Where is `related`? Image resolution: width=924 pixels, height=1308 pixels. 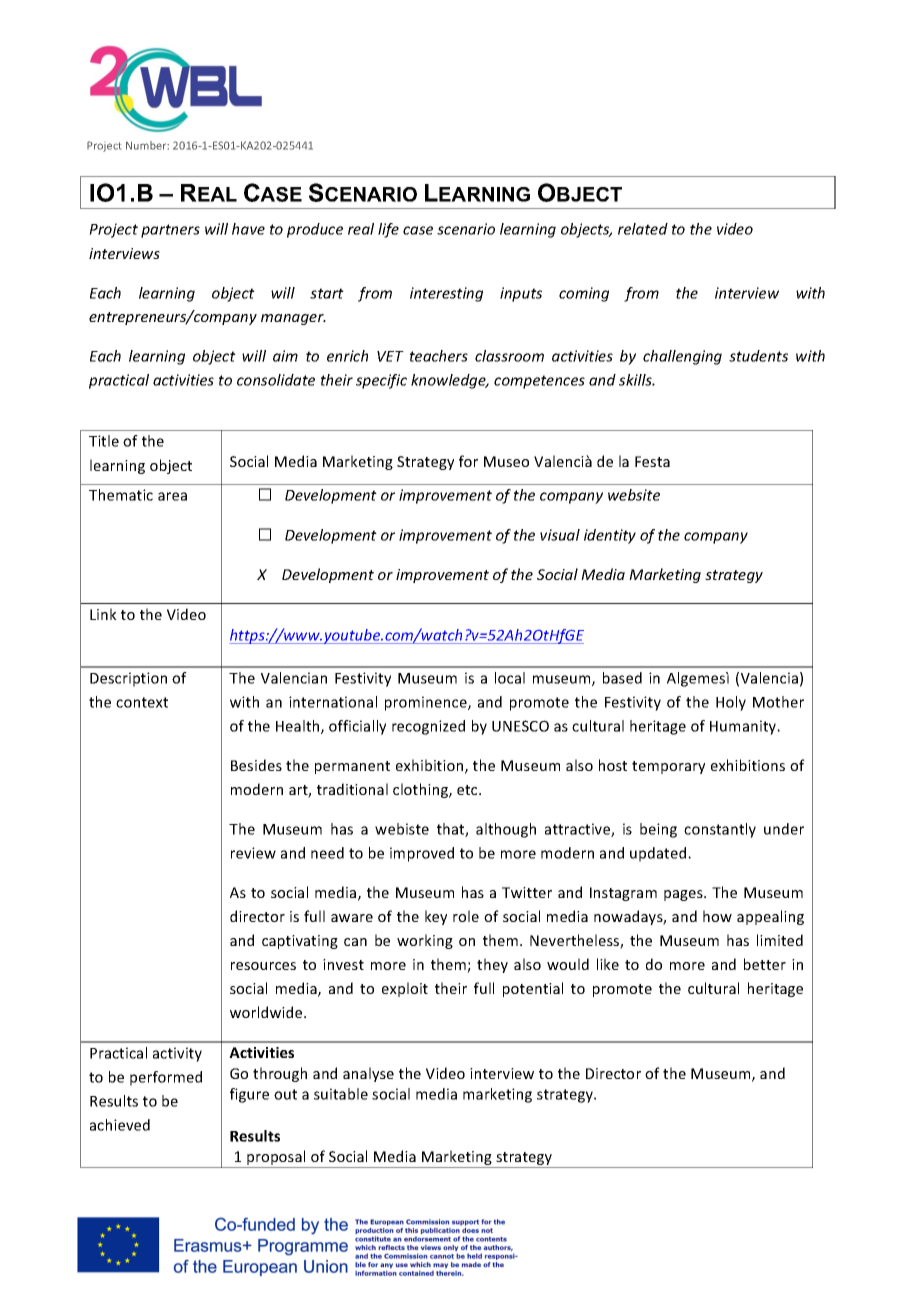
related is located at coordinates (643, 229).
